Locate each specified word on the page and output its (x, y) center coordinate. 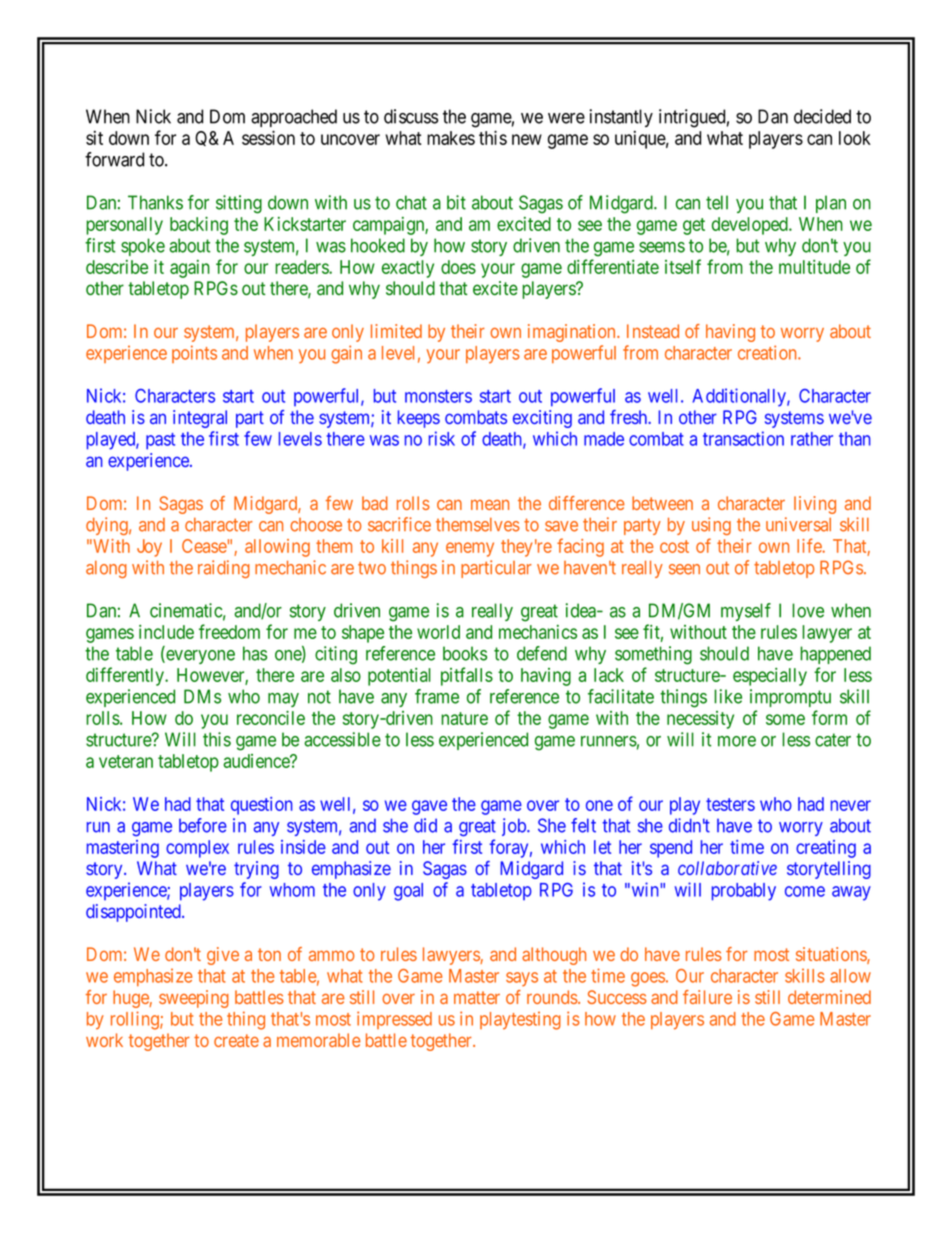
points (194, 354)
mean (490, 505)
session (268, 137)
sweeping (194, 999)
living (815, 505)
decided (822, 116)
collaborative (727, 868)
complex (197, 849)
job (515, 827)
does (458, 267)
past (160, 441)
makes (451, 138)
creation (768, 352)
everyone (199, 657)
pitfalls (467, 676)
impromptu (790, 698)
